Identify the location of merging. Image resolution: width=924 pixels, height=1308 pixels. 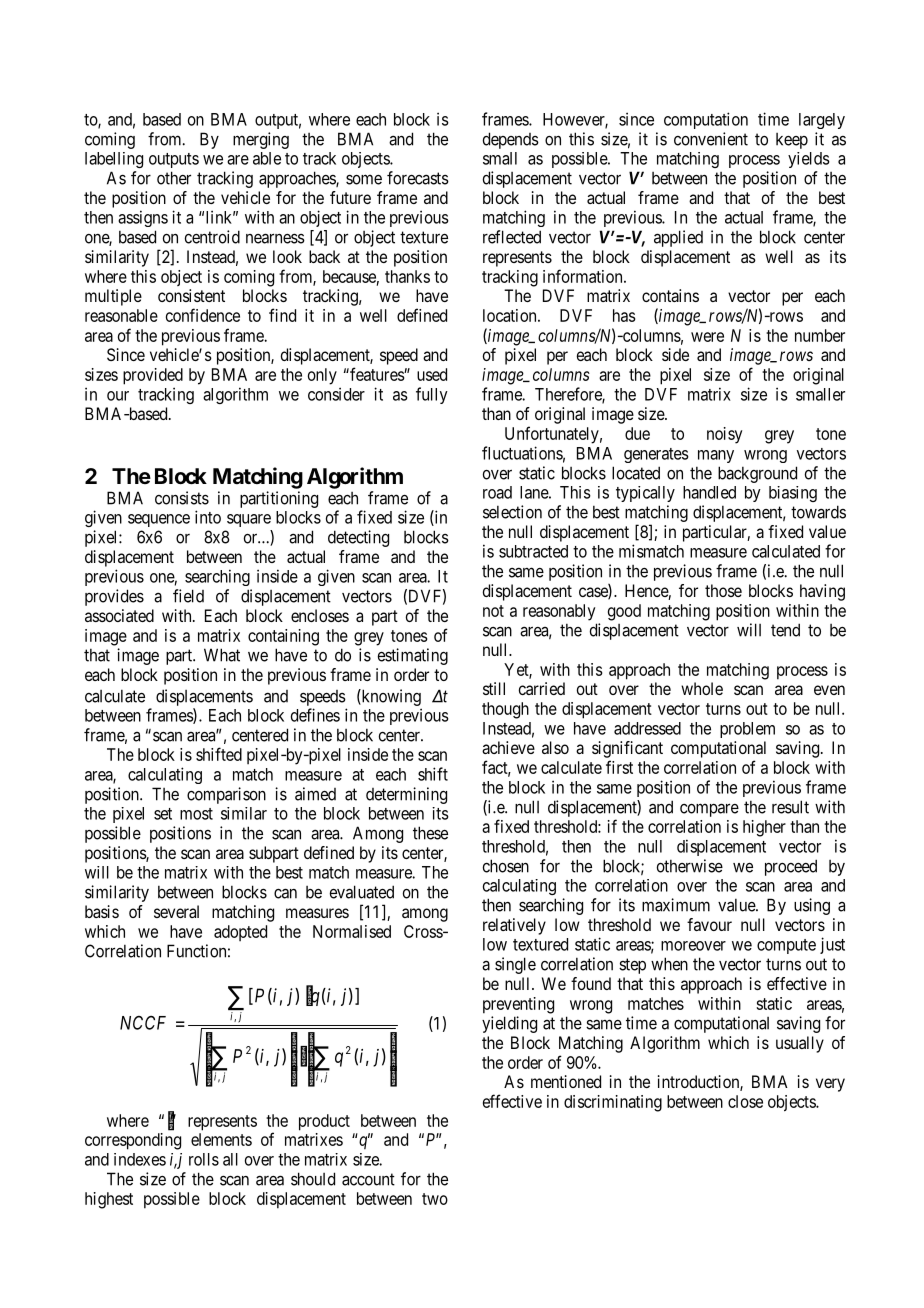
(261, 140).
